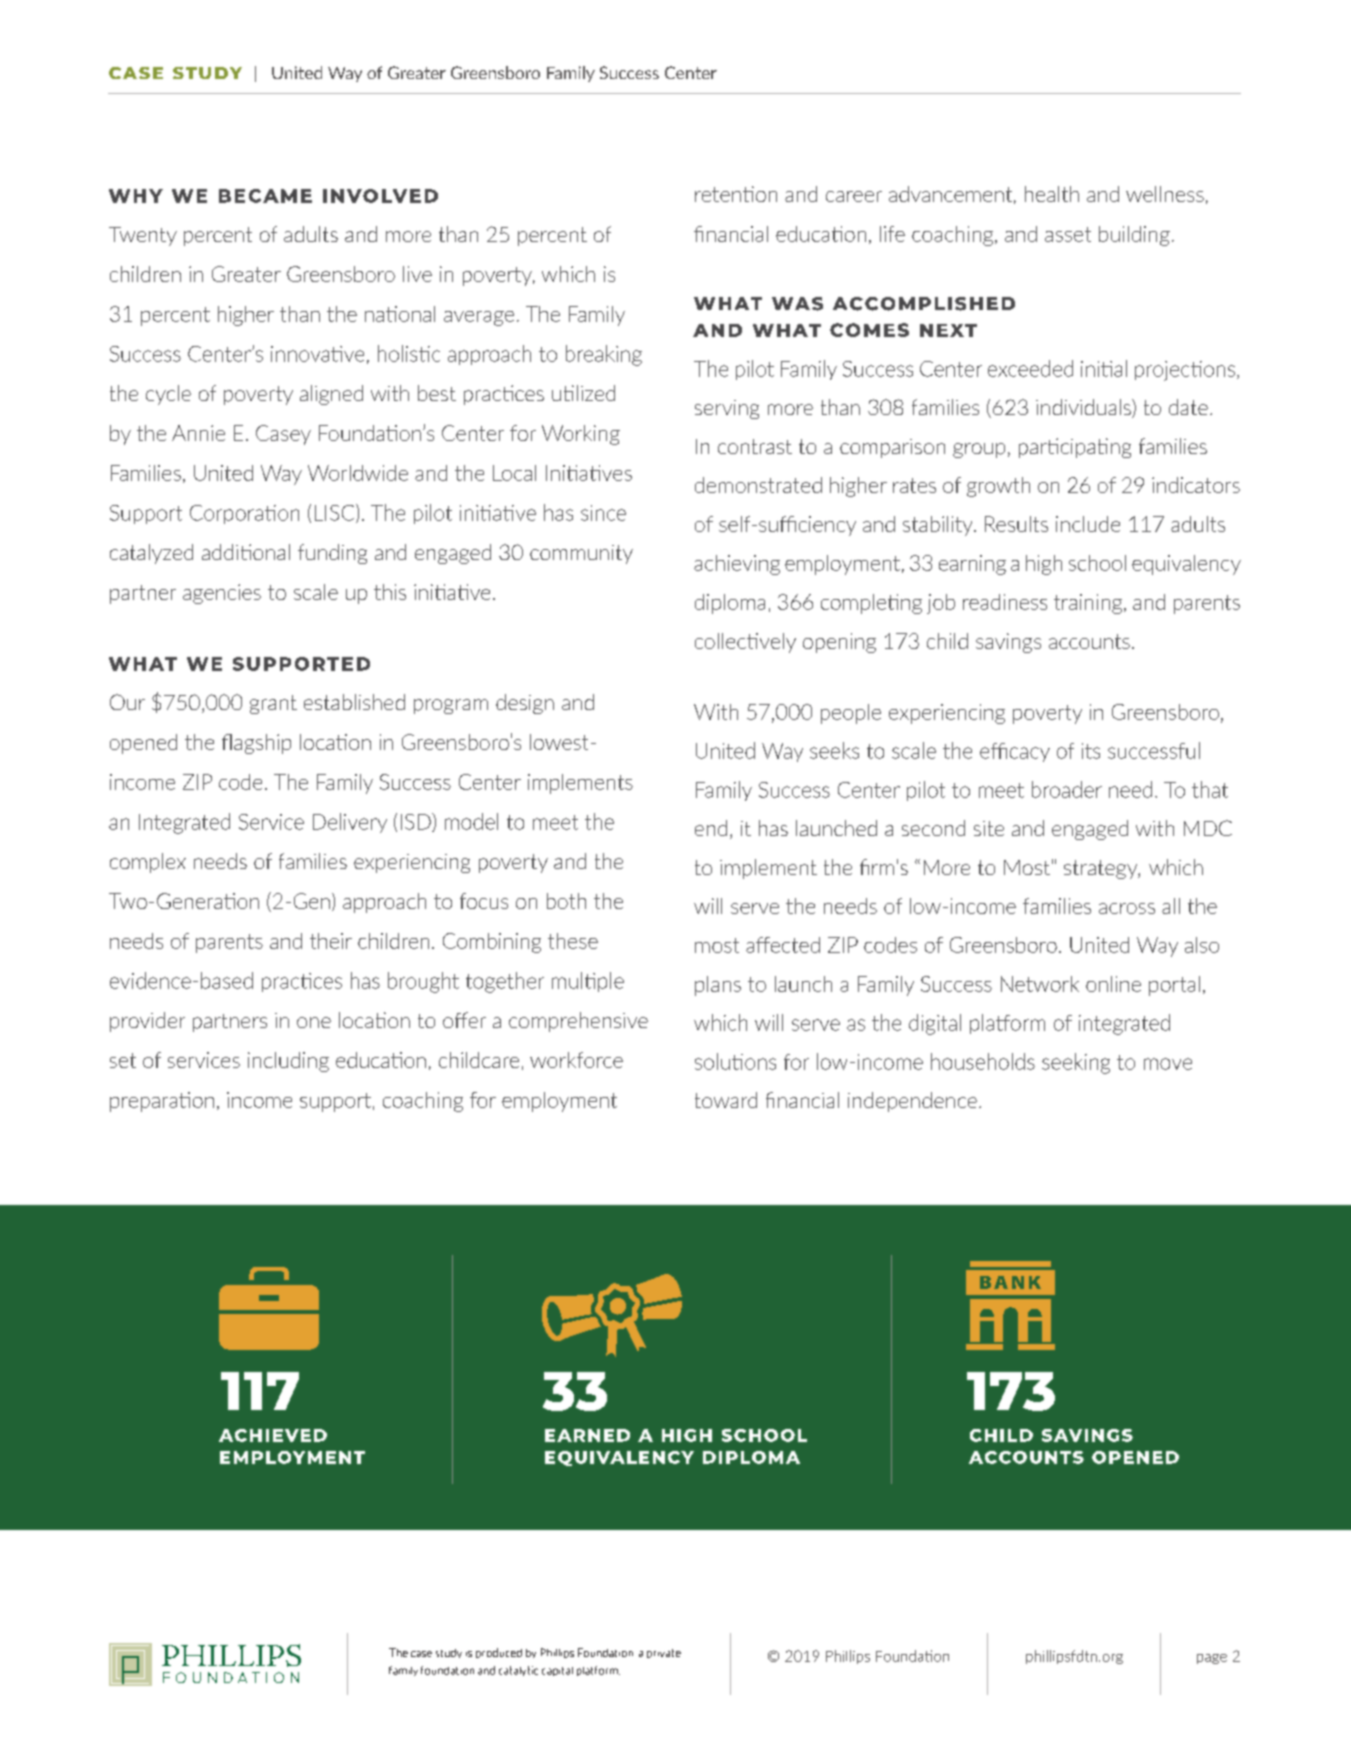 The width and height of the document is (1351, 1749). I want to click on preparation, so click(162, 1102).
